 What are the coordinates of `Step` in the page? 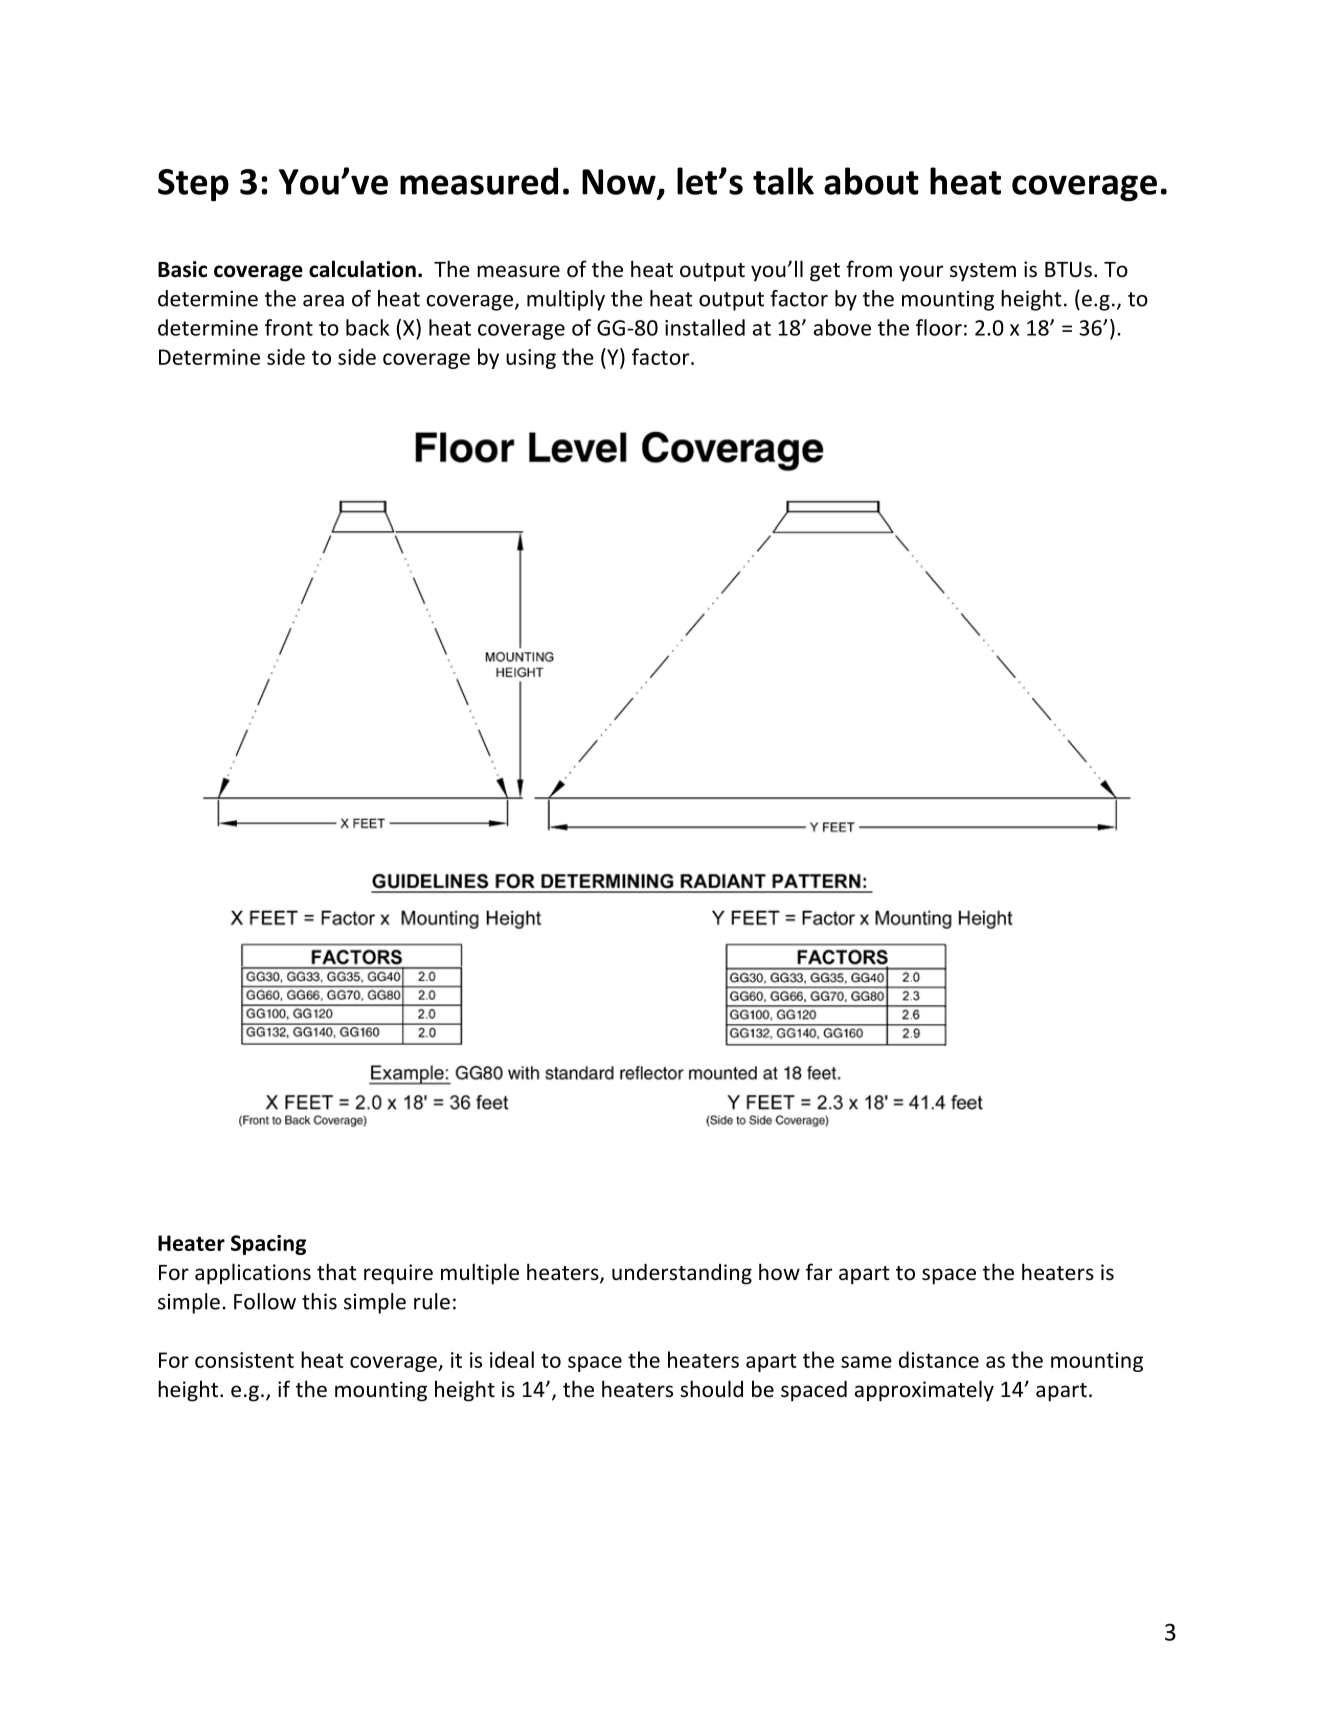 It's located at (193, 185).
